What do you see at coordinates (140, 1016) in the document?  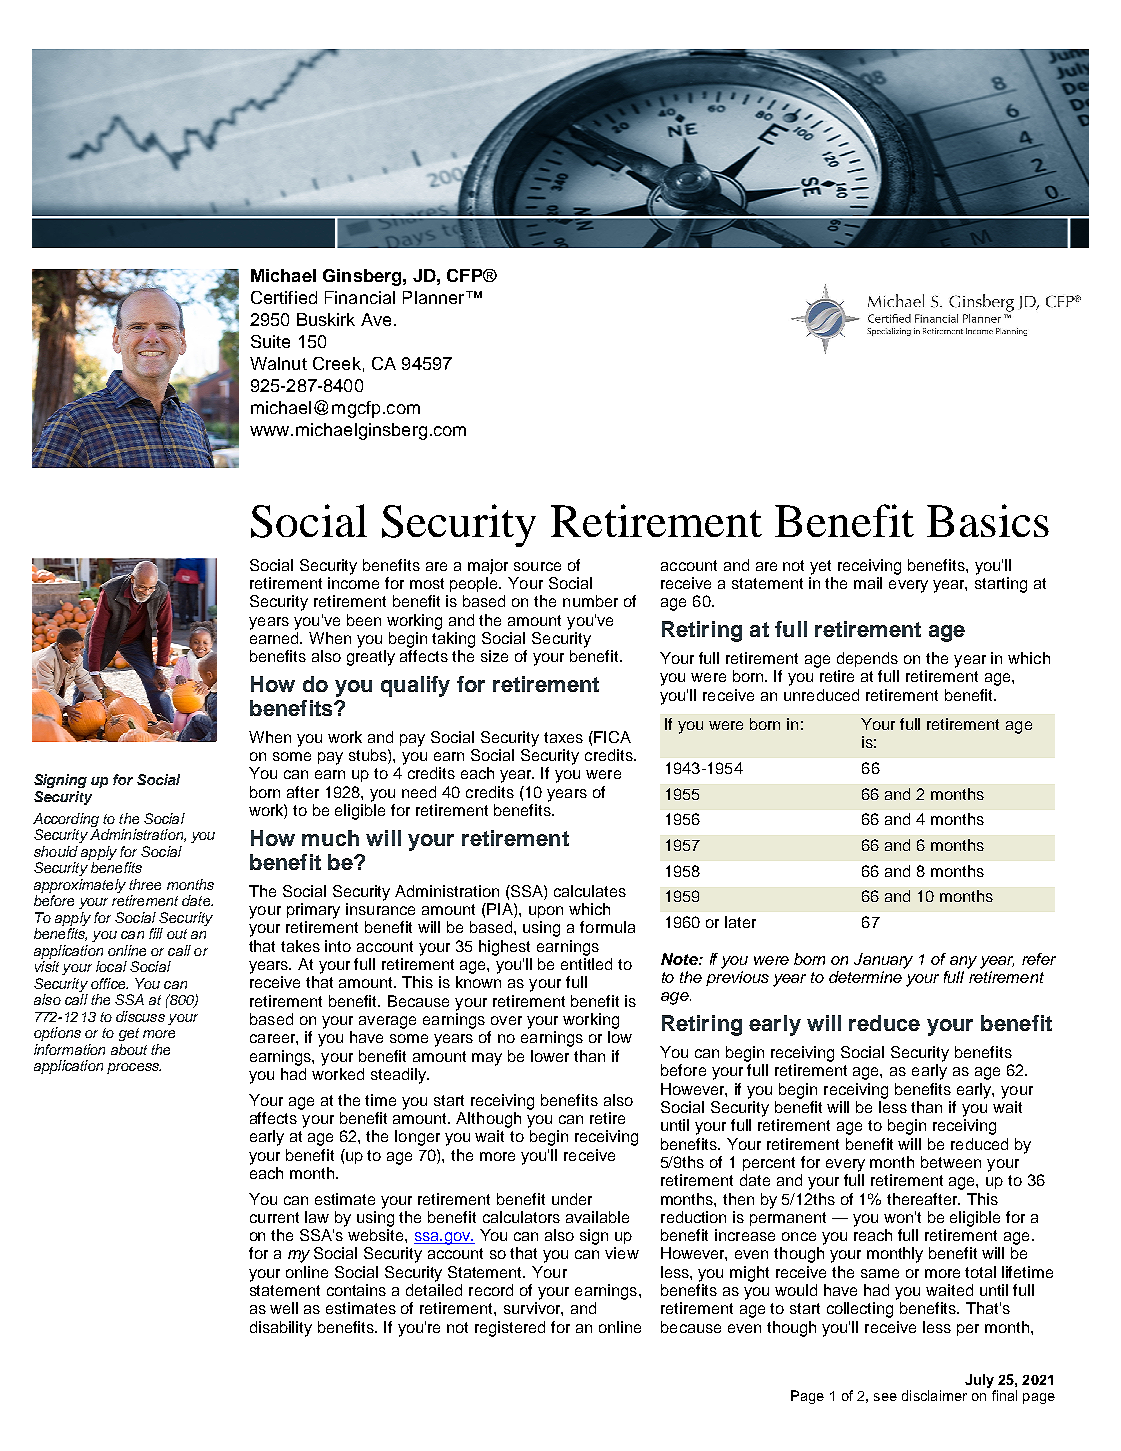 I see `discuss` at bounding box center [140, 1016].
